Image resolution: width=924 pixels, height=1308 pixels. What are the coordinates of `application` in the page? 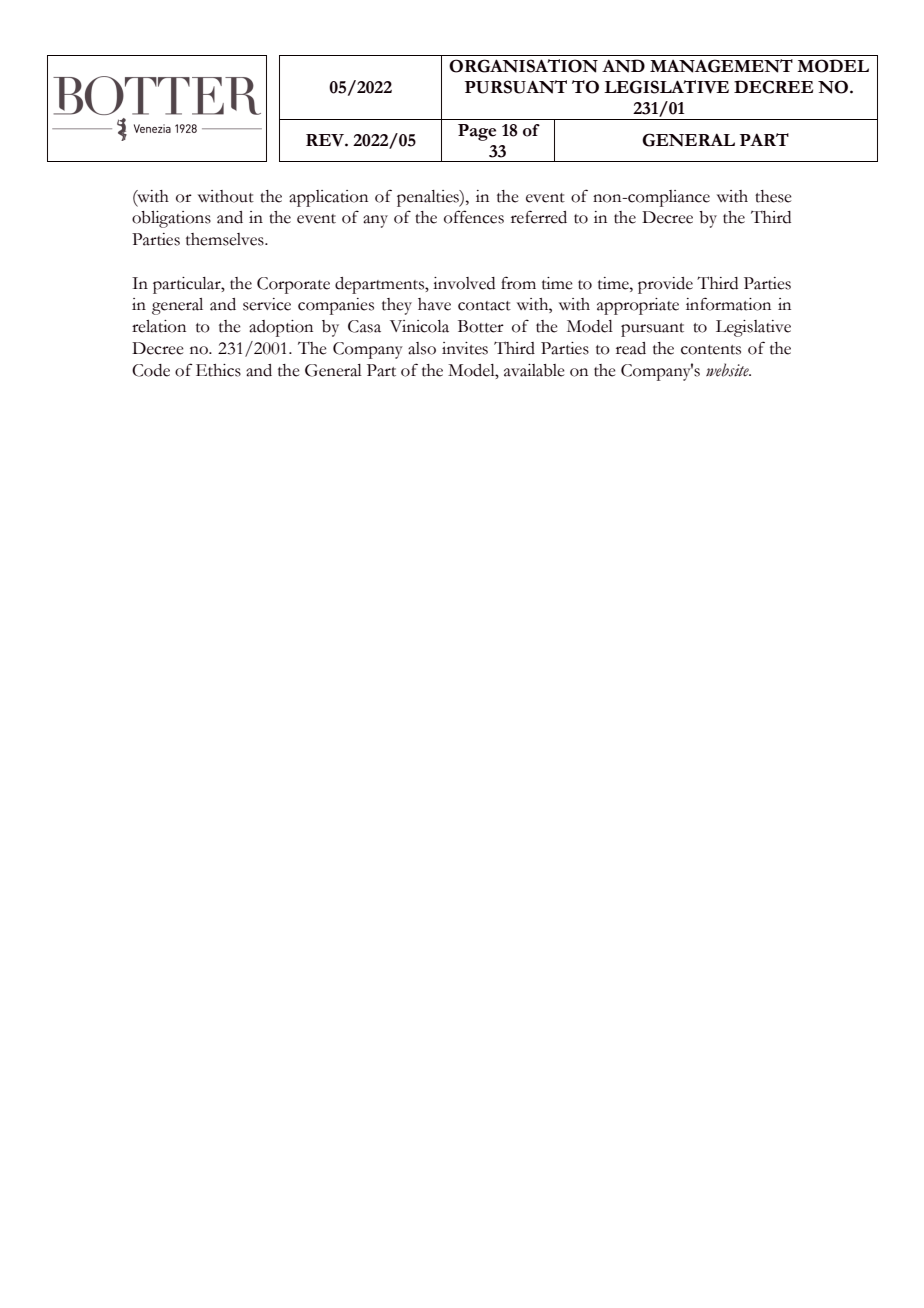 It's located at (328, 198).
